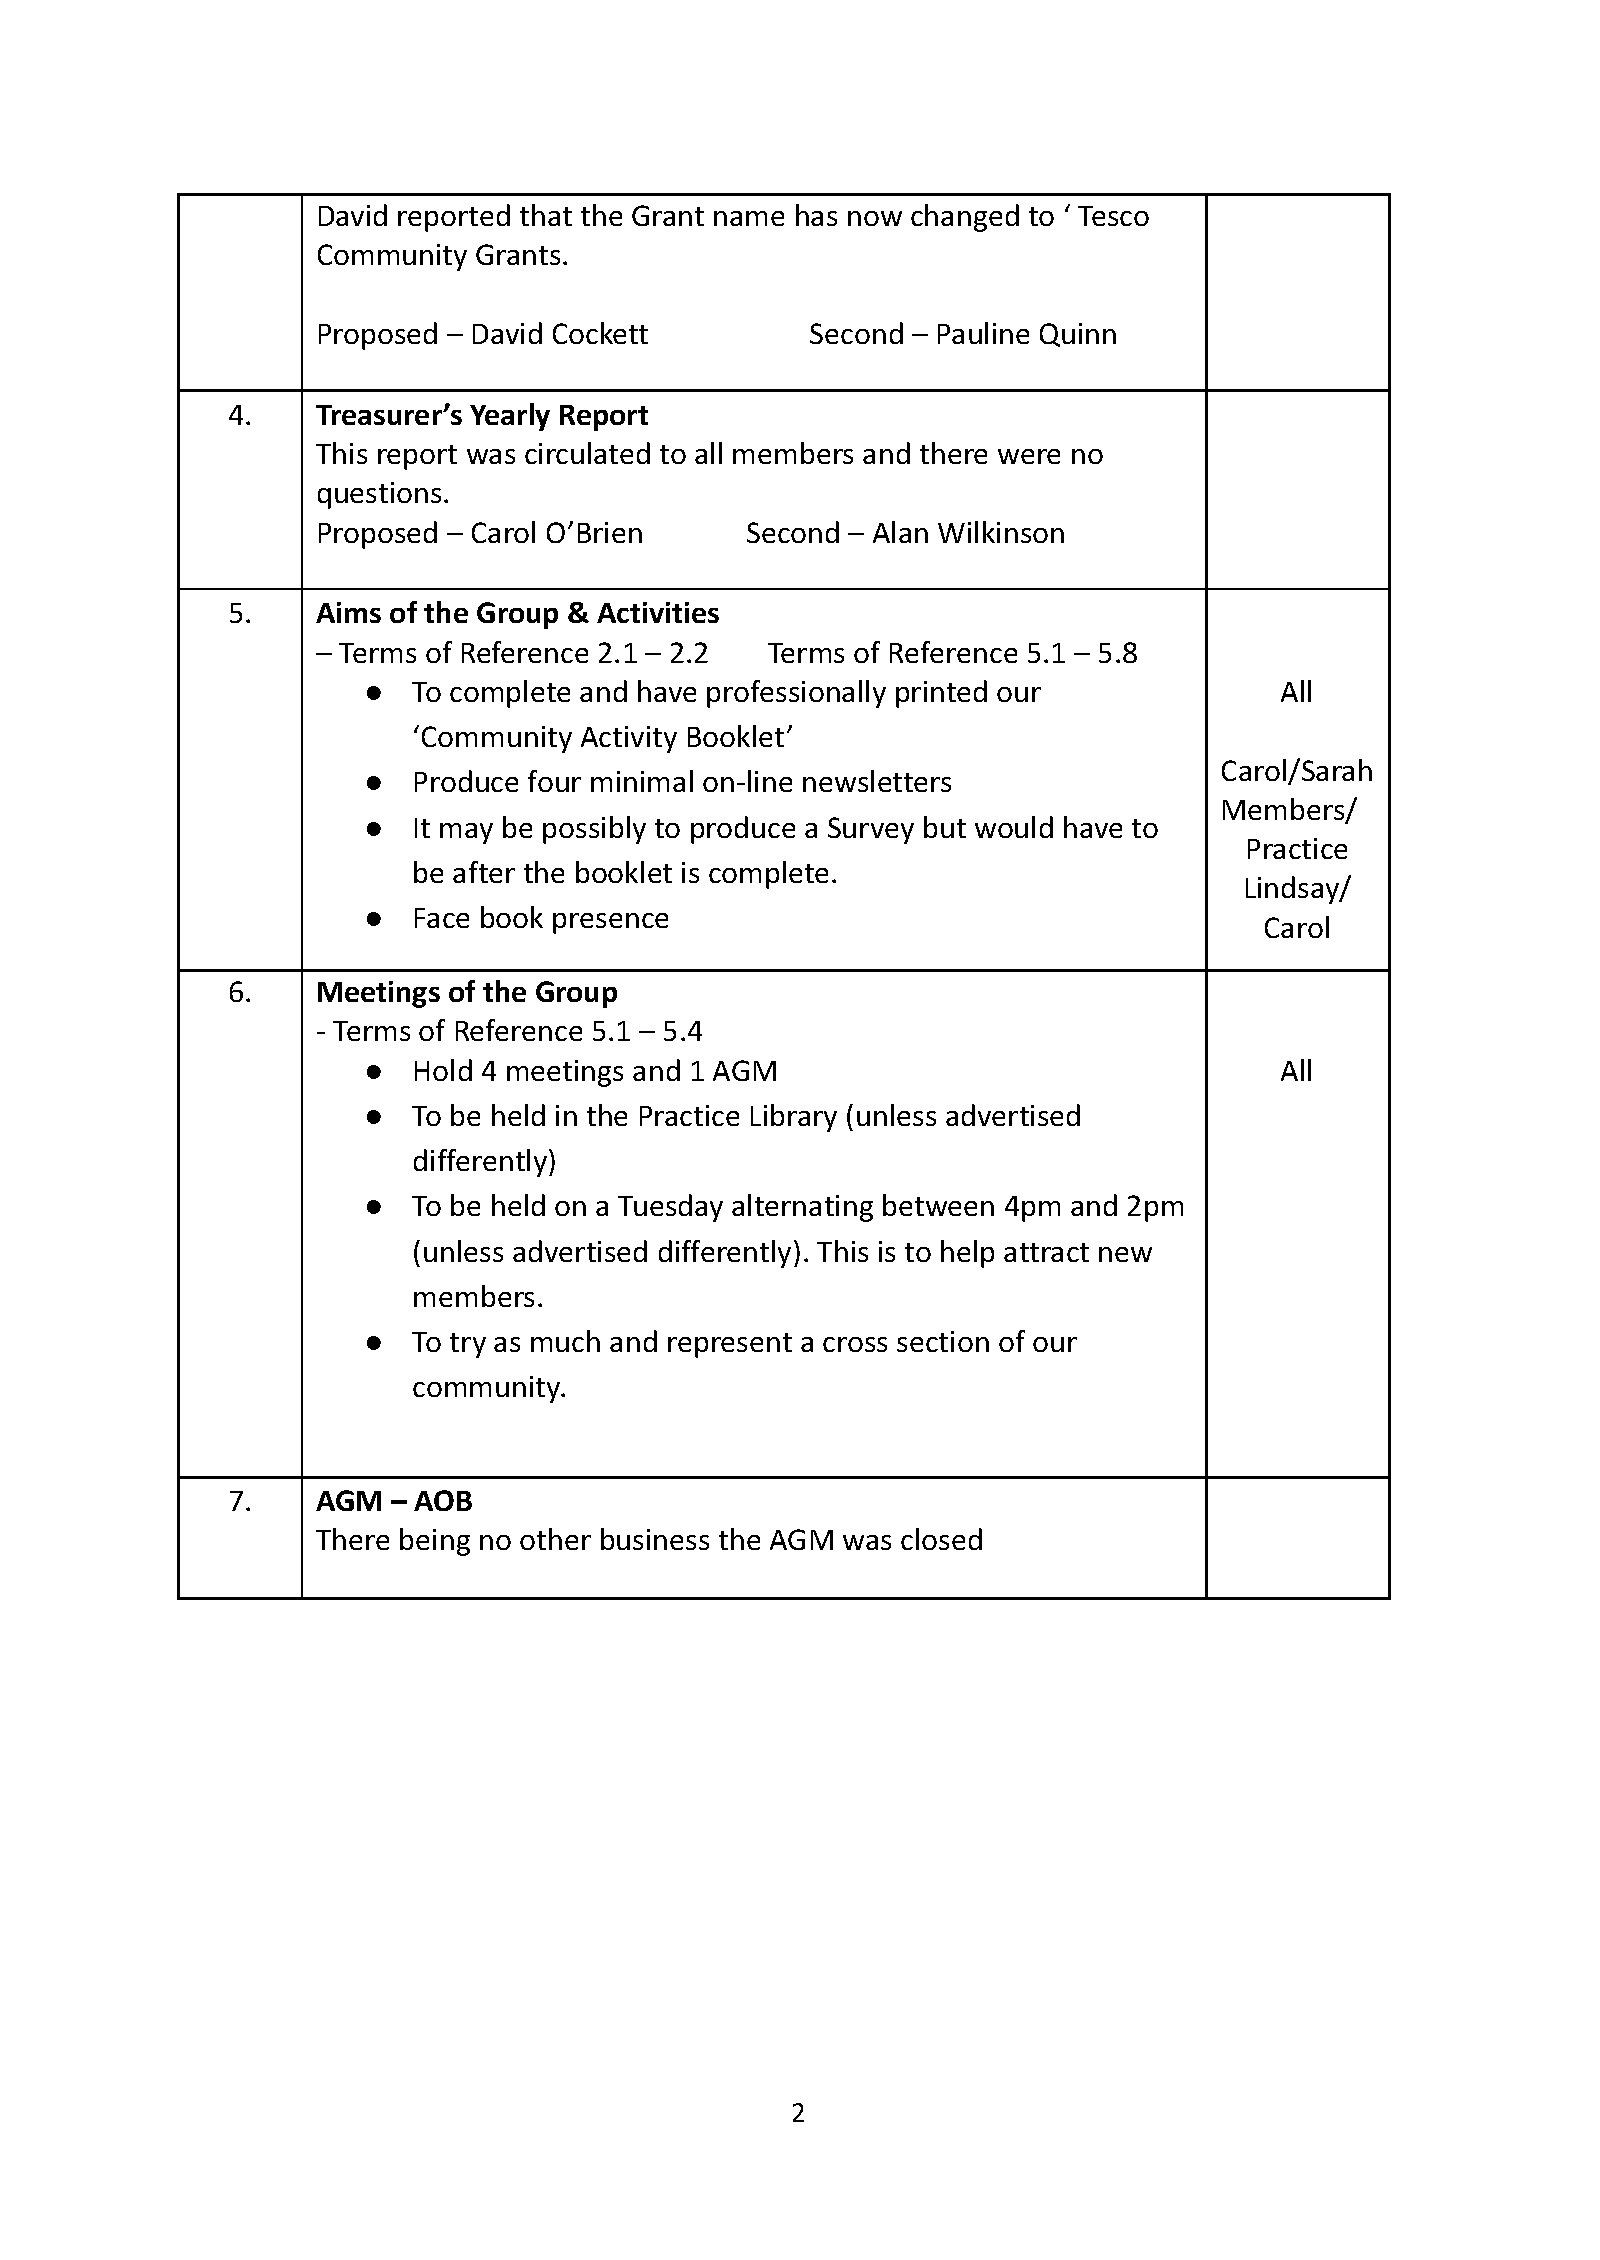  Describe the element at coordinates (658, 612) in the page. I see `Activities` at that location.
